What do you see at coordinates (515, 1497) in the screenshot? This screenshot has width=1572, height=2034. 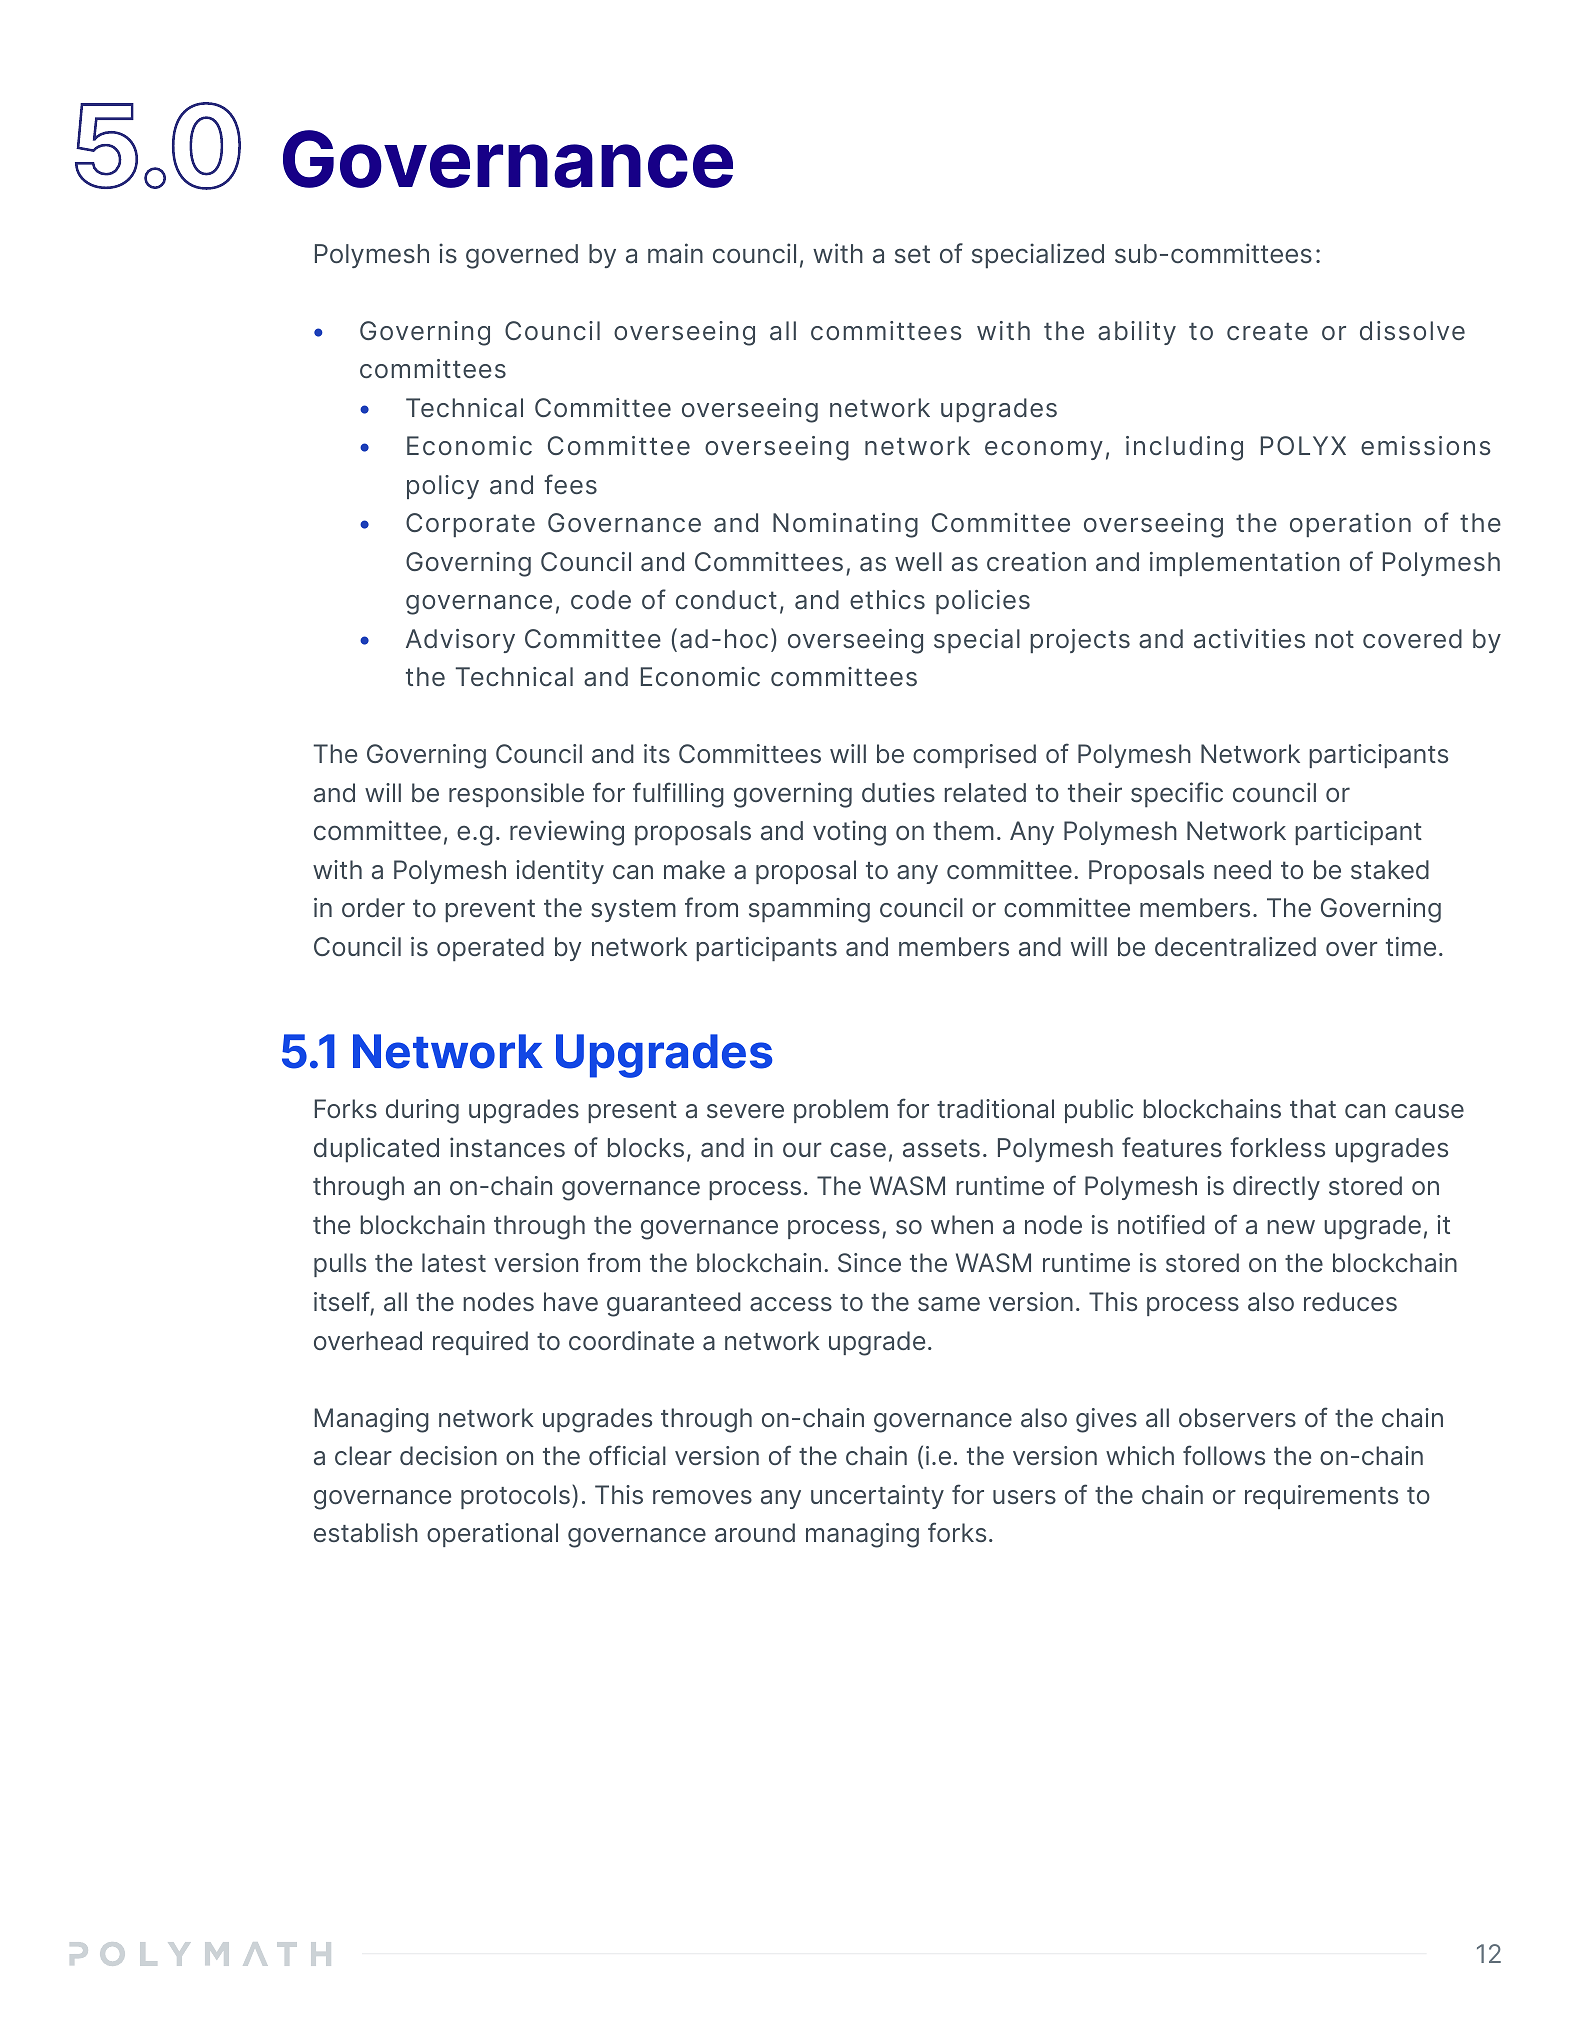 I see `protocols` at bounding box center [515, 1497].
